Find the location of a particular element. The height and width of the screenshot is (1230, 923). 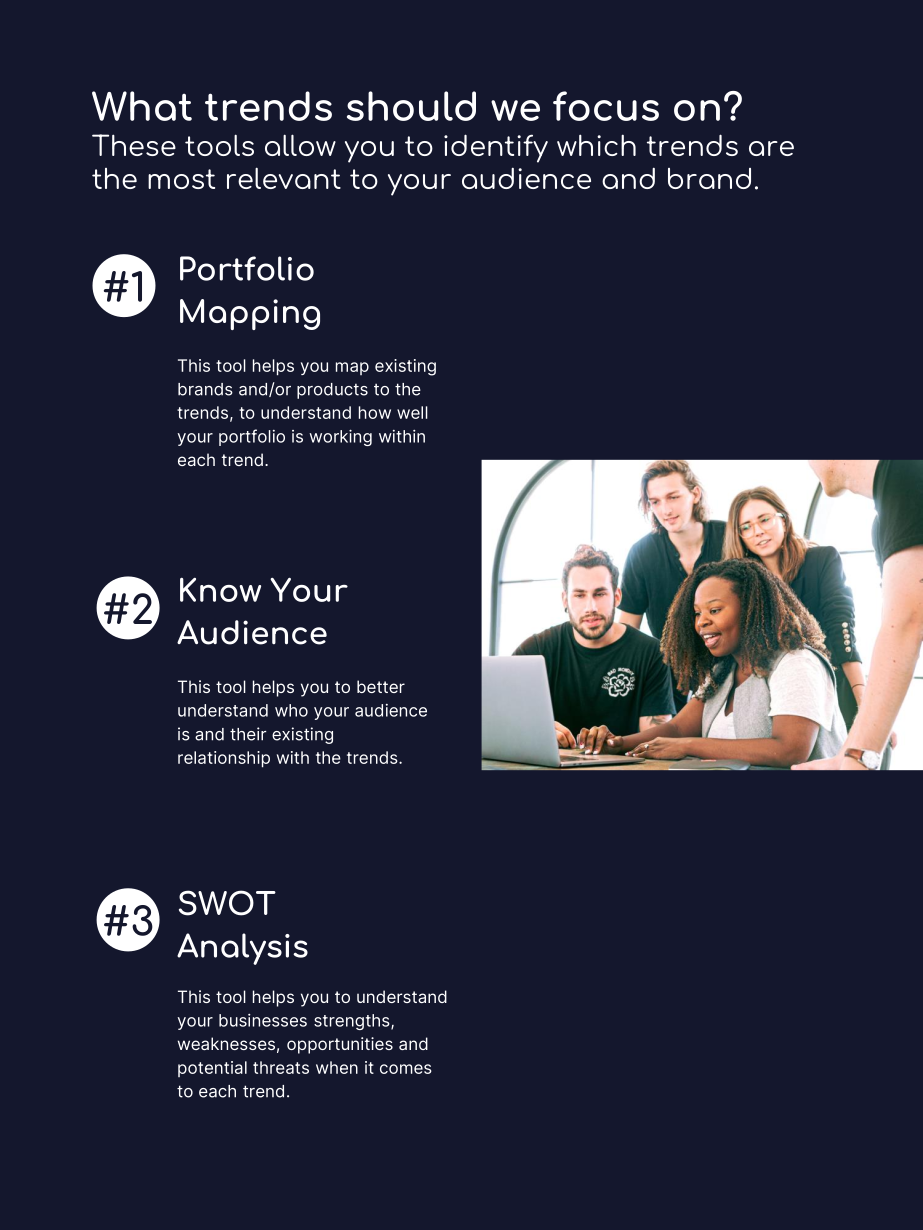

most is located at coordinates (181, 179).
